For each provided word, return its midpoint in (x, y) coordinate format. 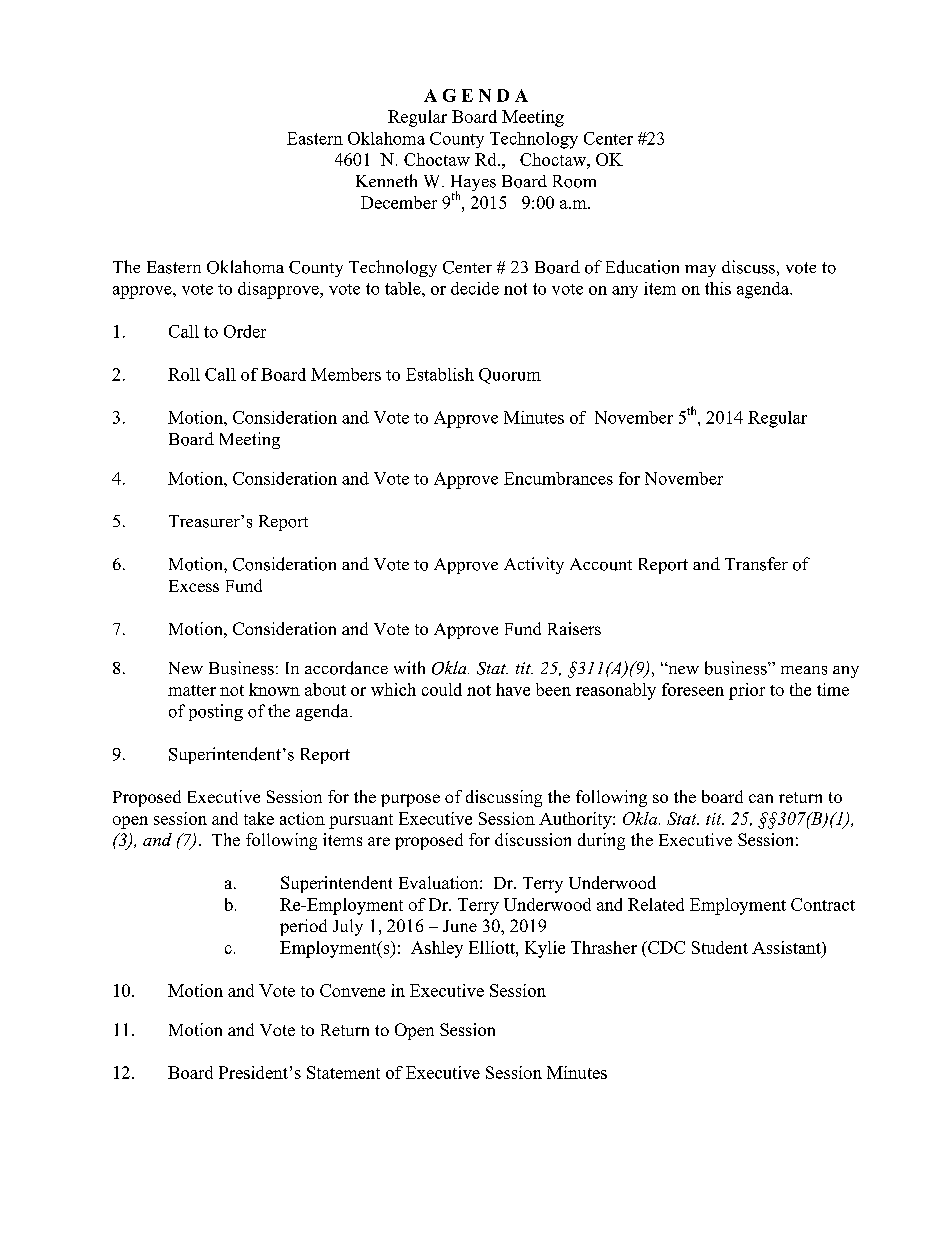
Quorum (510, 376)
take (259, 818)
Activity (534, 565)
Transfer (756, 564)
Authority (576, 820)
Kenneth (386, 180)
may (700, 271)
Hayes (473, 184)
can (761, 798)
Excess (194, 586)
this (718, 288)
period (303, 927)
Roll (184, 374)
